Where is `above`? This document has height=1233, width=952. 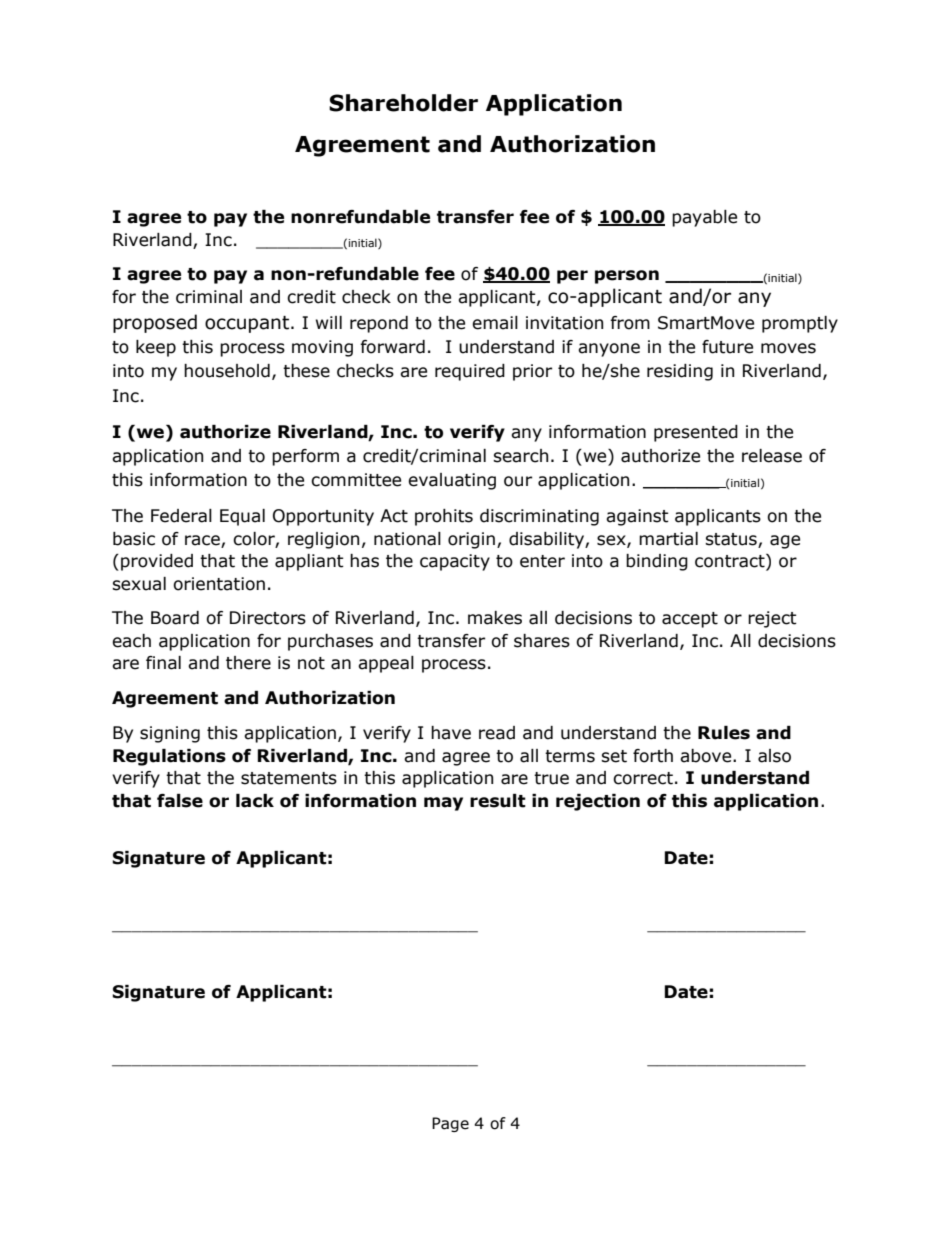
above is located at coordinates (707, 756).
